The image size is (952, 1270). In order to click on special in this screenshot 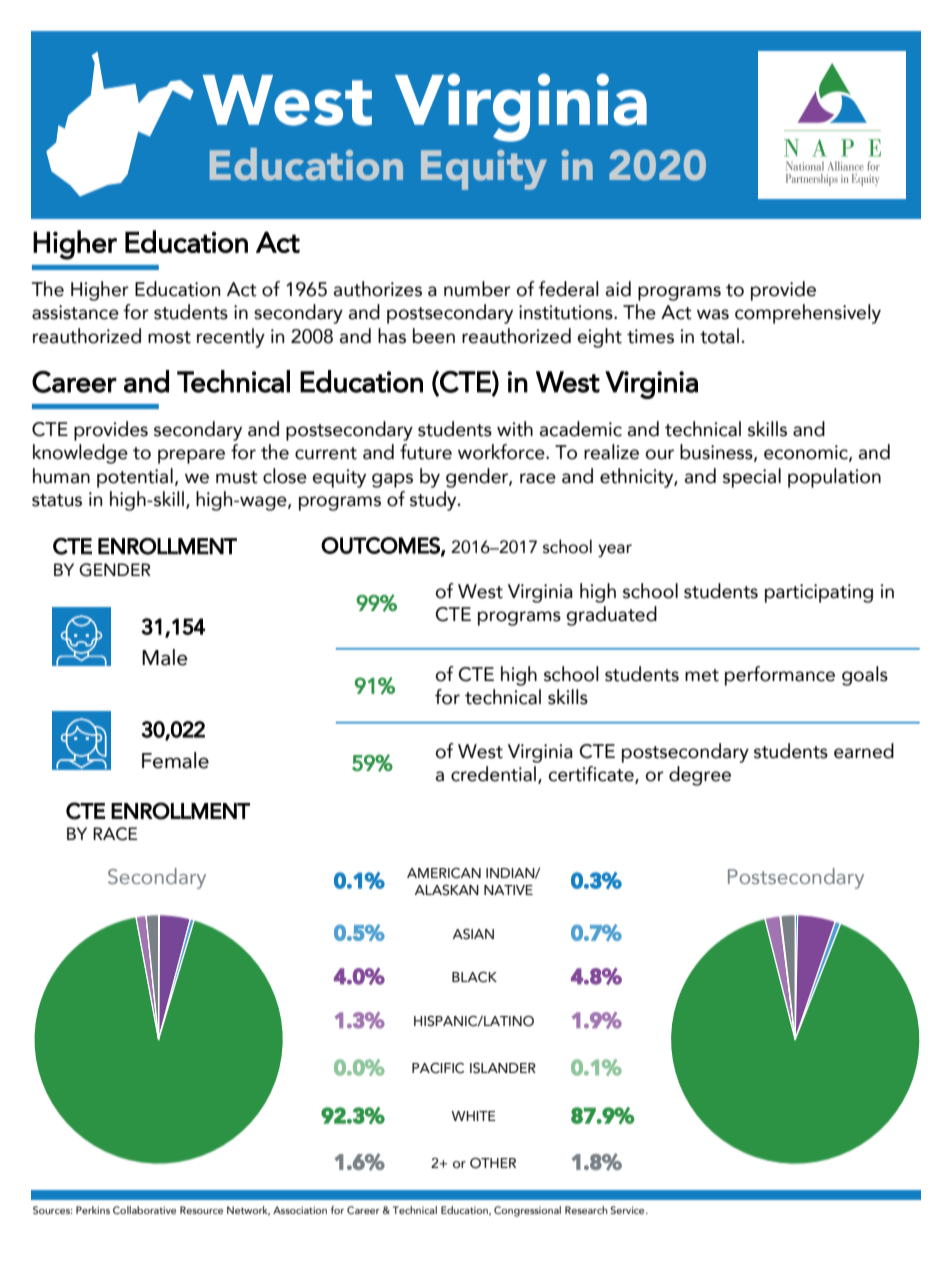, I will do `click(752, 478)`.
